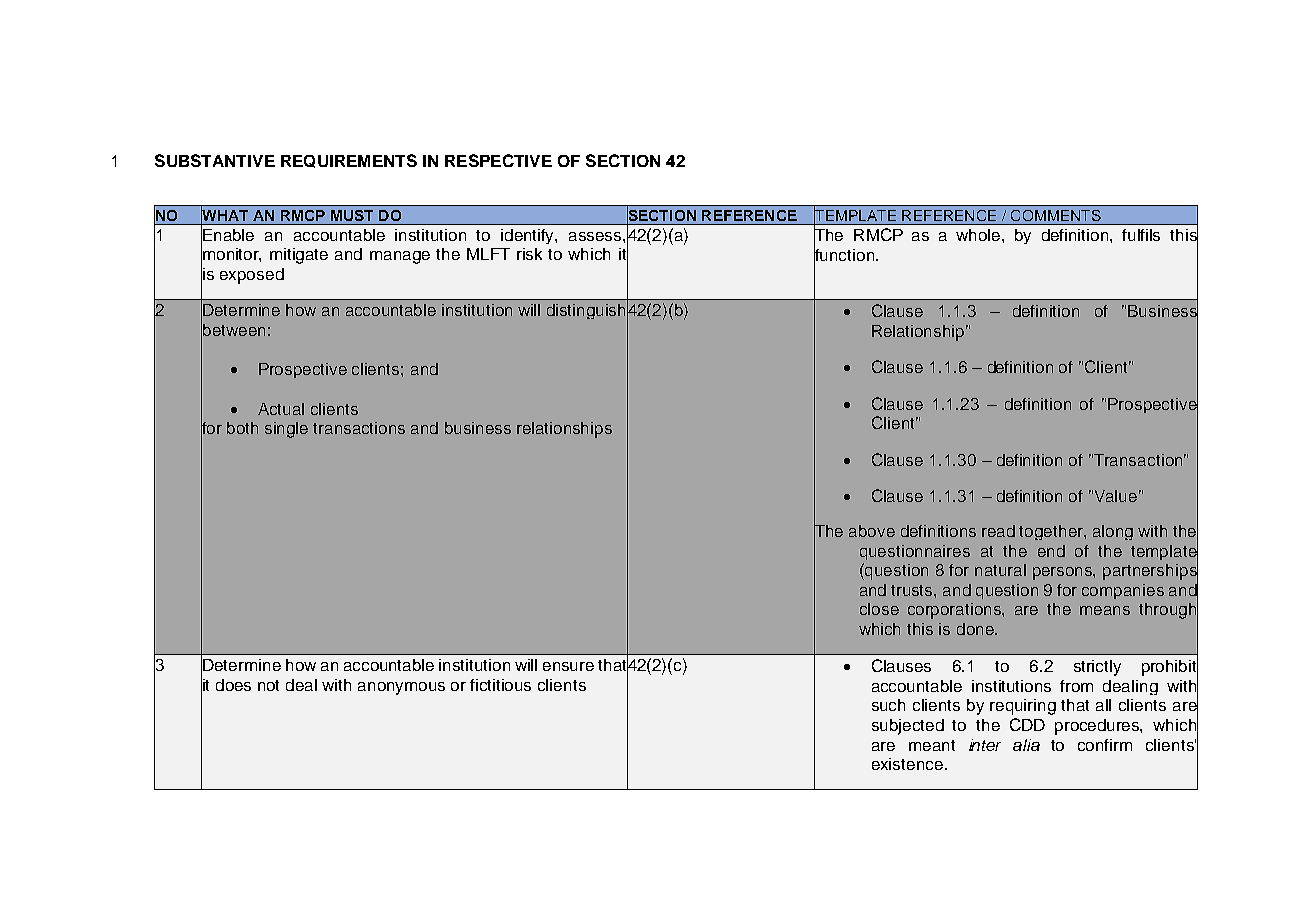 This document has height=924, width=1308. What do you see at coordinates (1026, 745) in the document?
I see `alia` at bounding box center [1026, 745].
